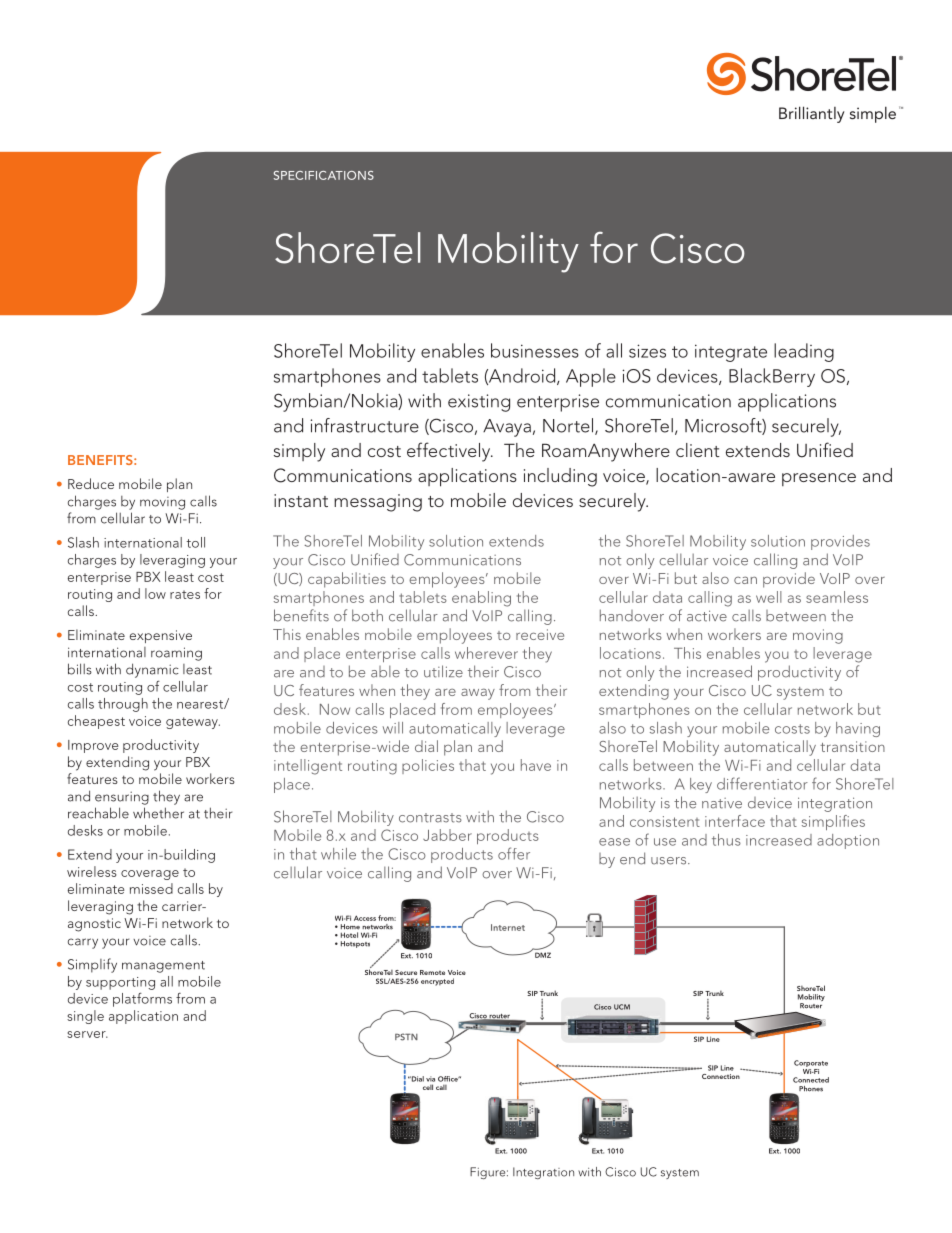  Describe the element at coordinates (535, 350) in the screenshot. I see `businesses` at that location.
